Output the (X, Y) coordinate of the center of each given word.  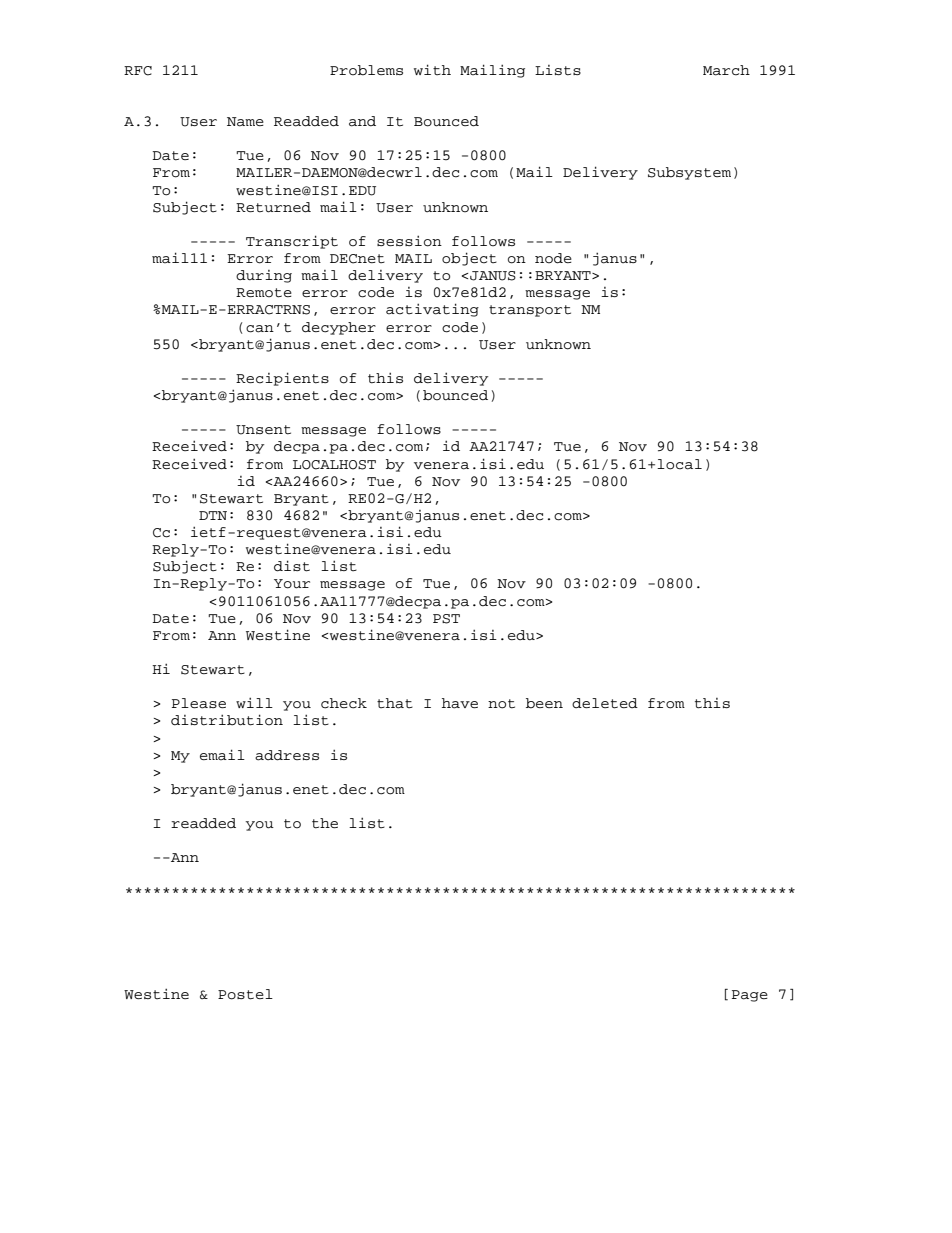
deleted (605, 703)
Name (245, 122)
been (544, 703)
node (553, 258)
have (460, 703)
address (287, 755)
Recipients (282, 379)
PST (446, 619)
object (469, 259)
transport (530, 311)
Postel (245, 994)
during (264, 276)
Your (292, 584)
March (726, 70)
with (432, 69)
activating (432, 310)
